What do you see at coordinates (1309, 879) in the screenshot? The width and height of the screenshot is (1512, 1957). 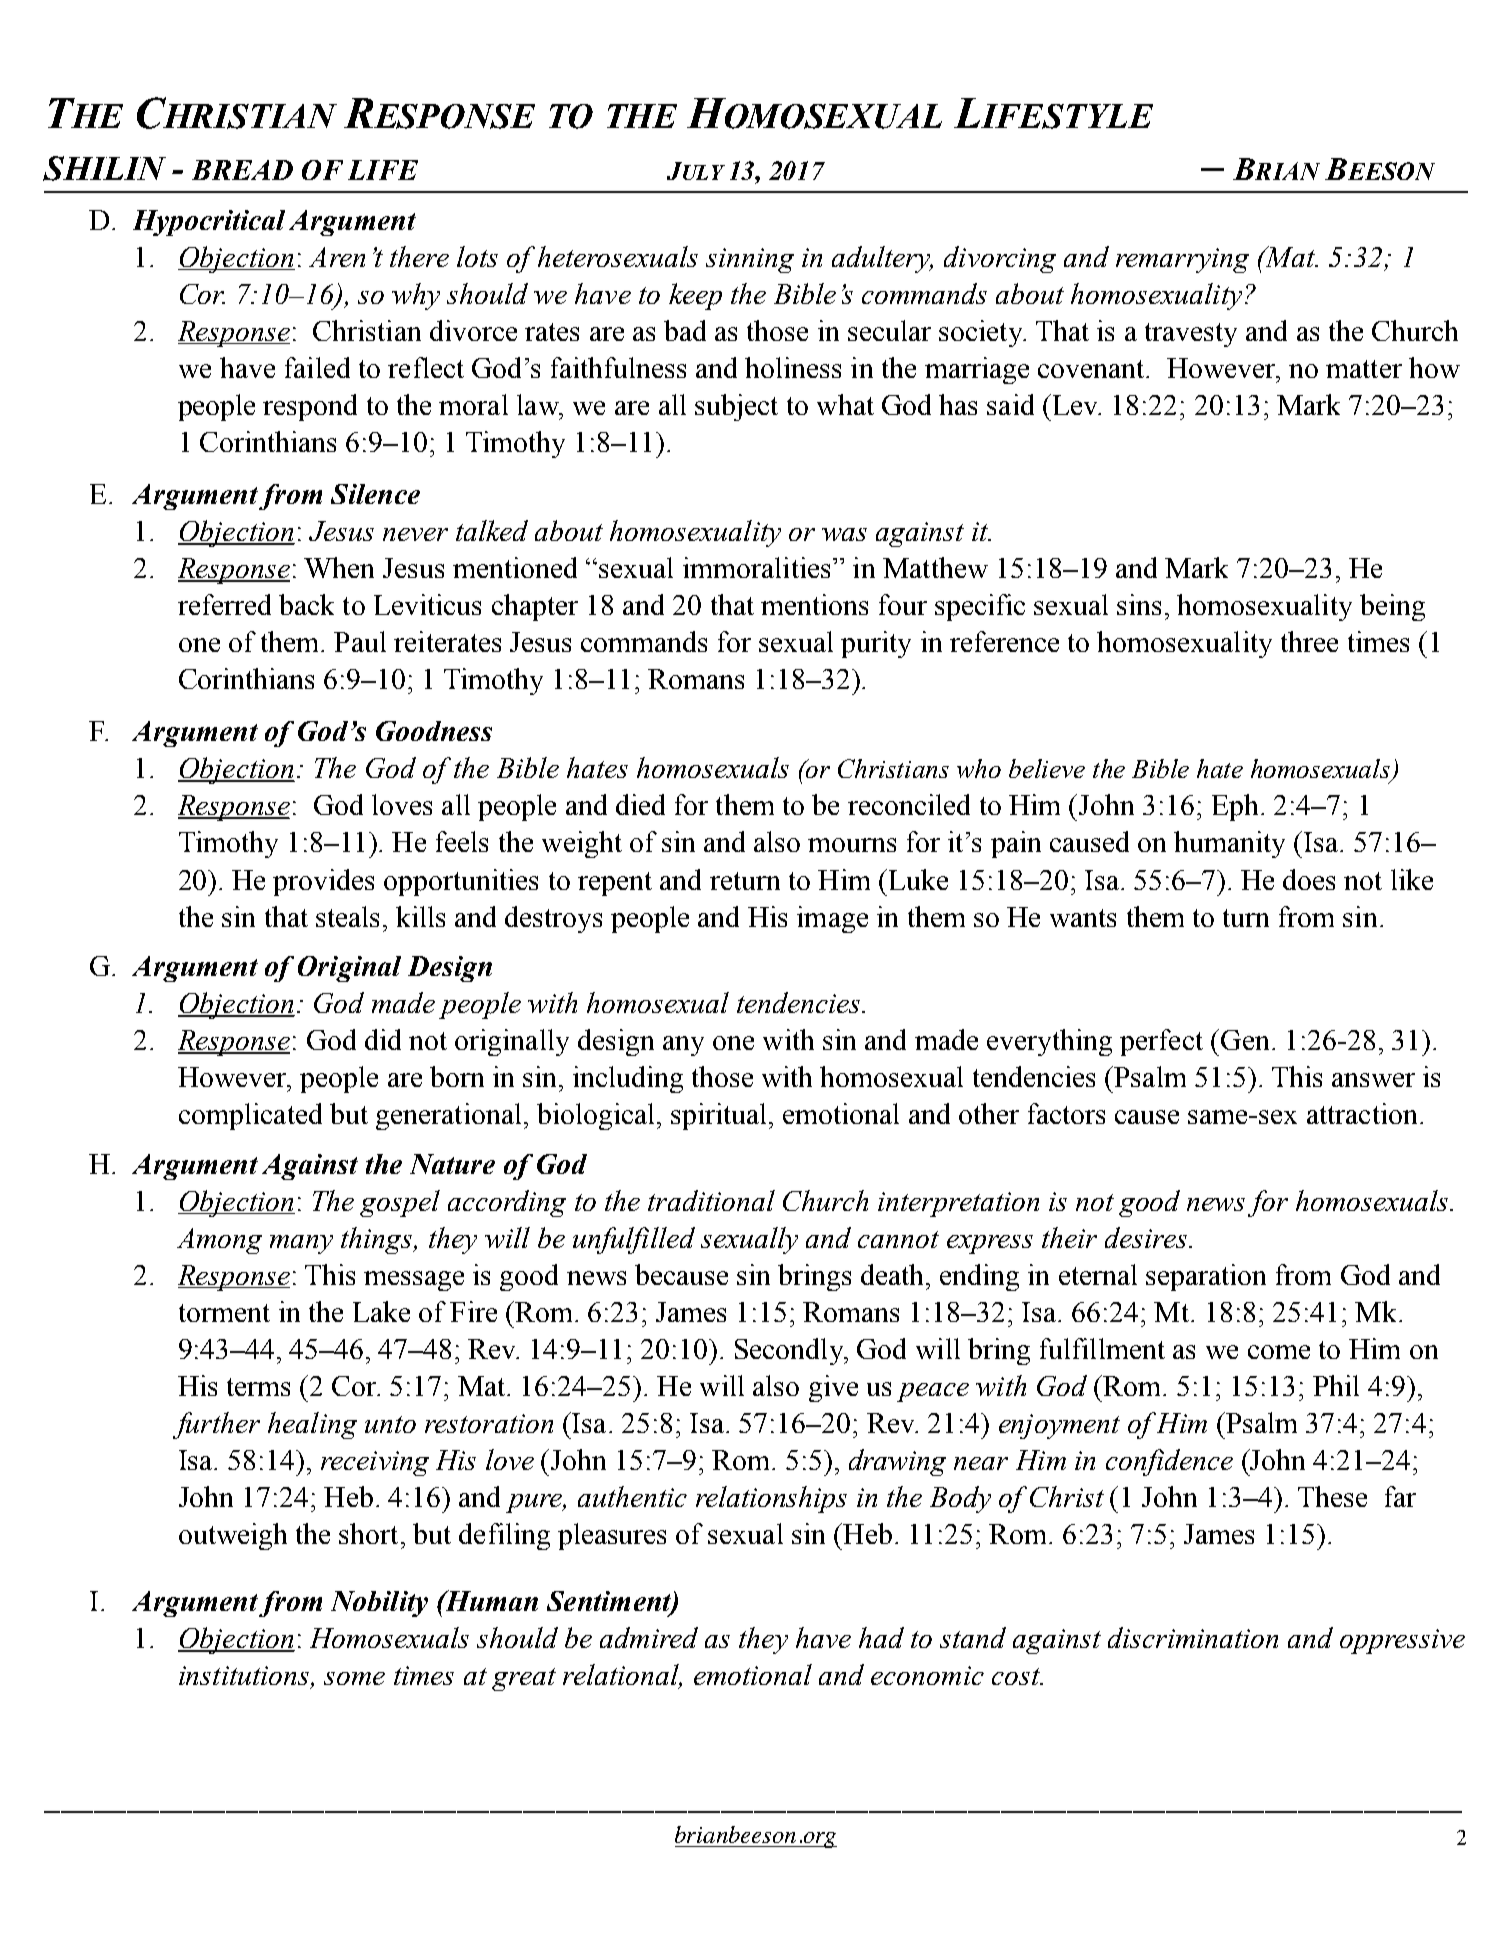 I see `does` at bounding box center [1309, 879].
